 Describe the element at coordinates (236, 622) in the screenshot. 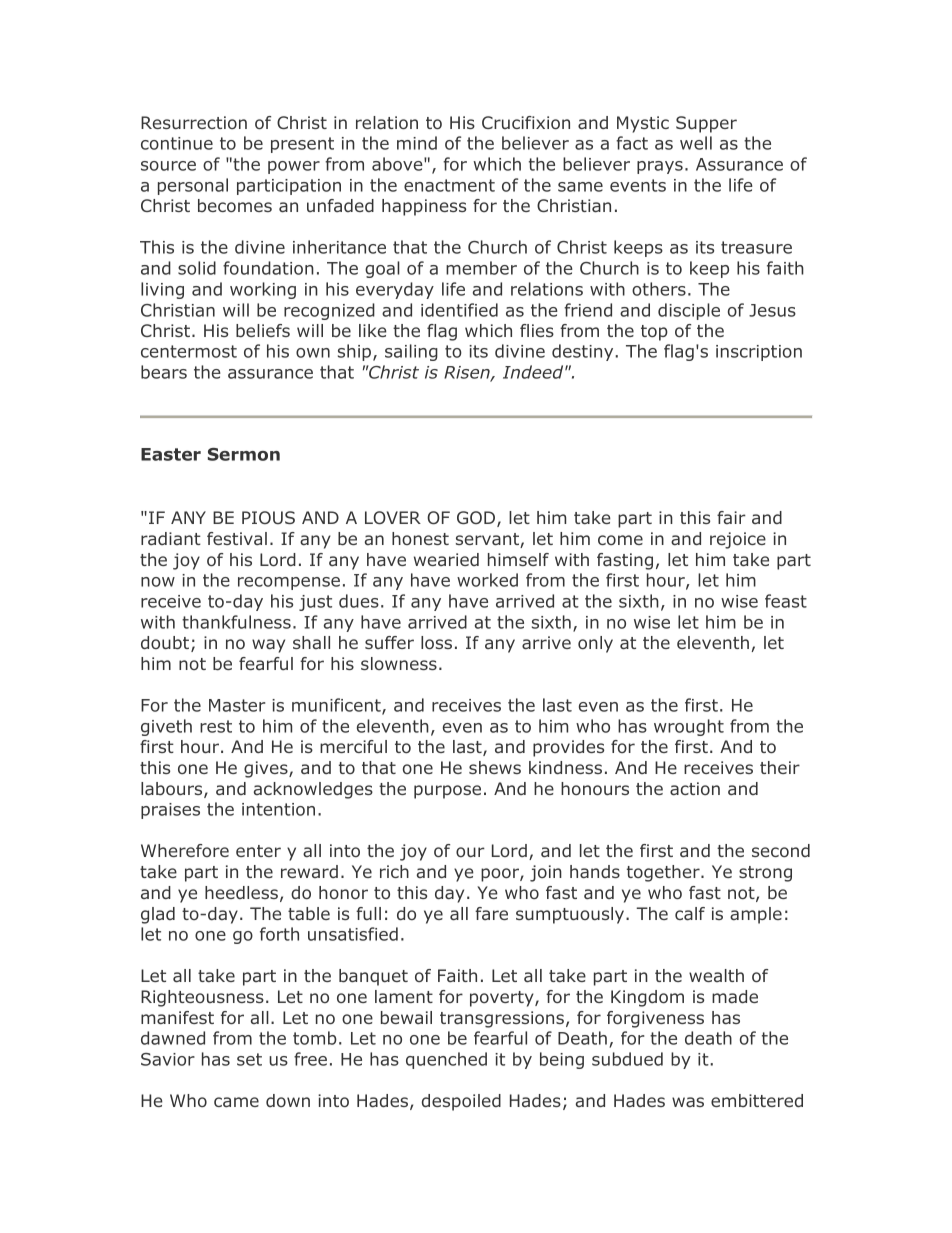

I see `thankfulness` at that location.
